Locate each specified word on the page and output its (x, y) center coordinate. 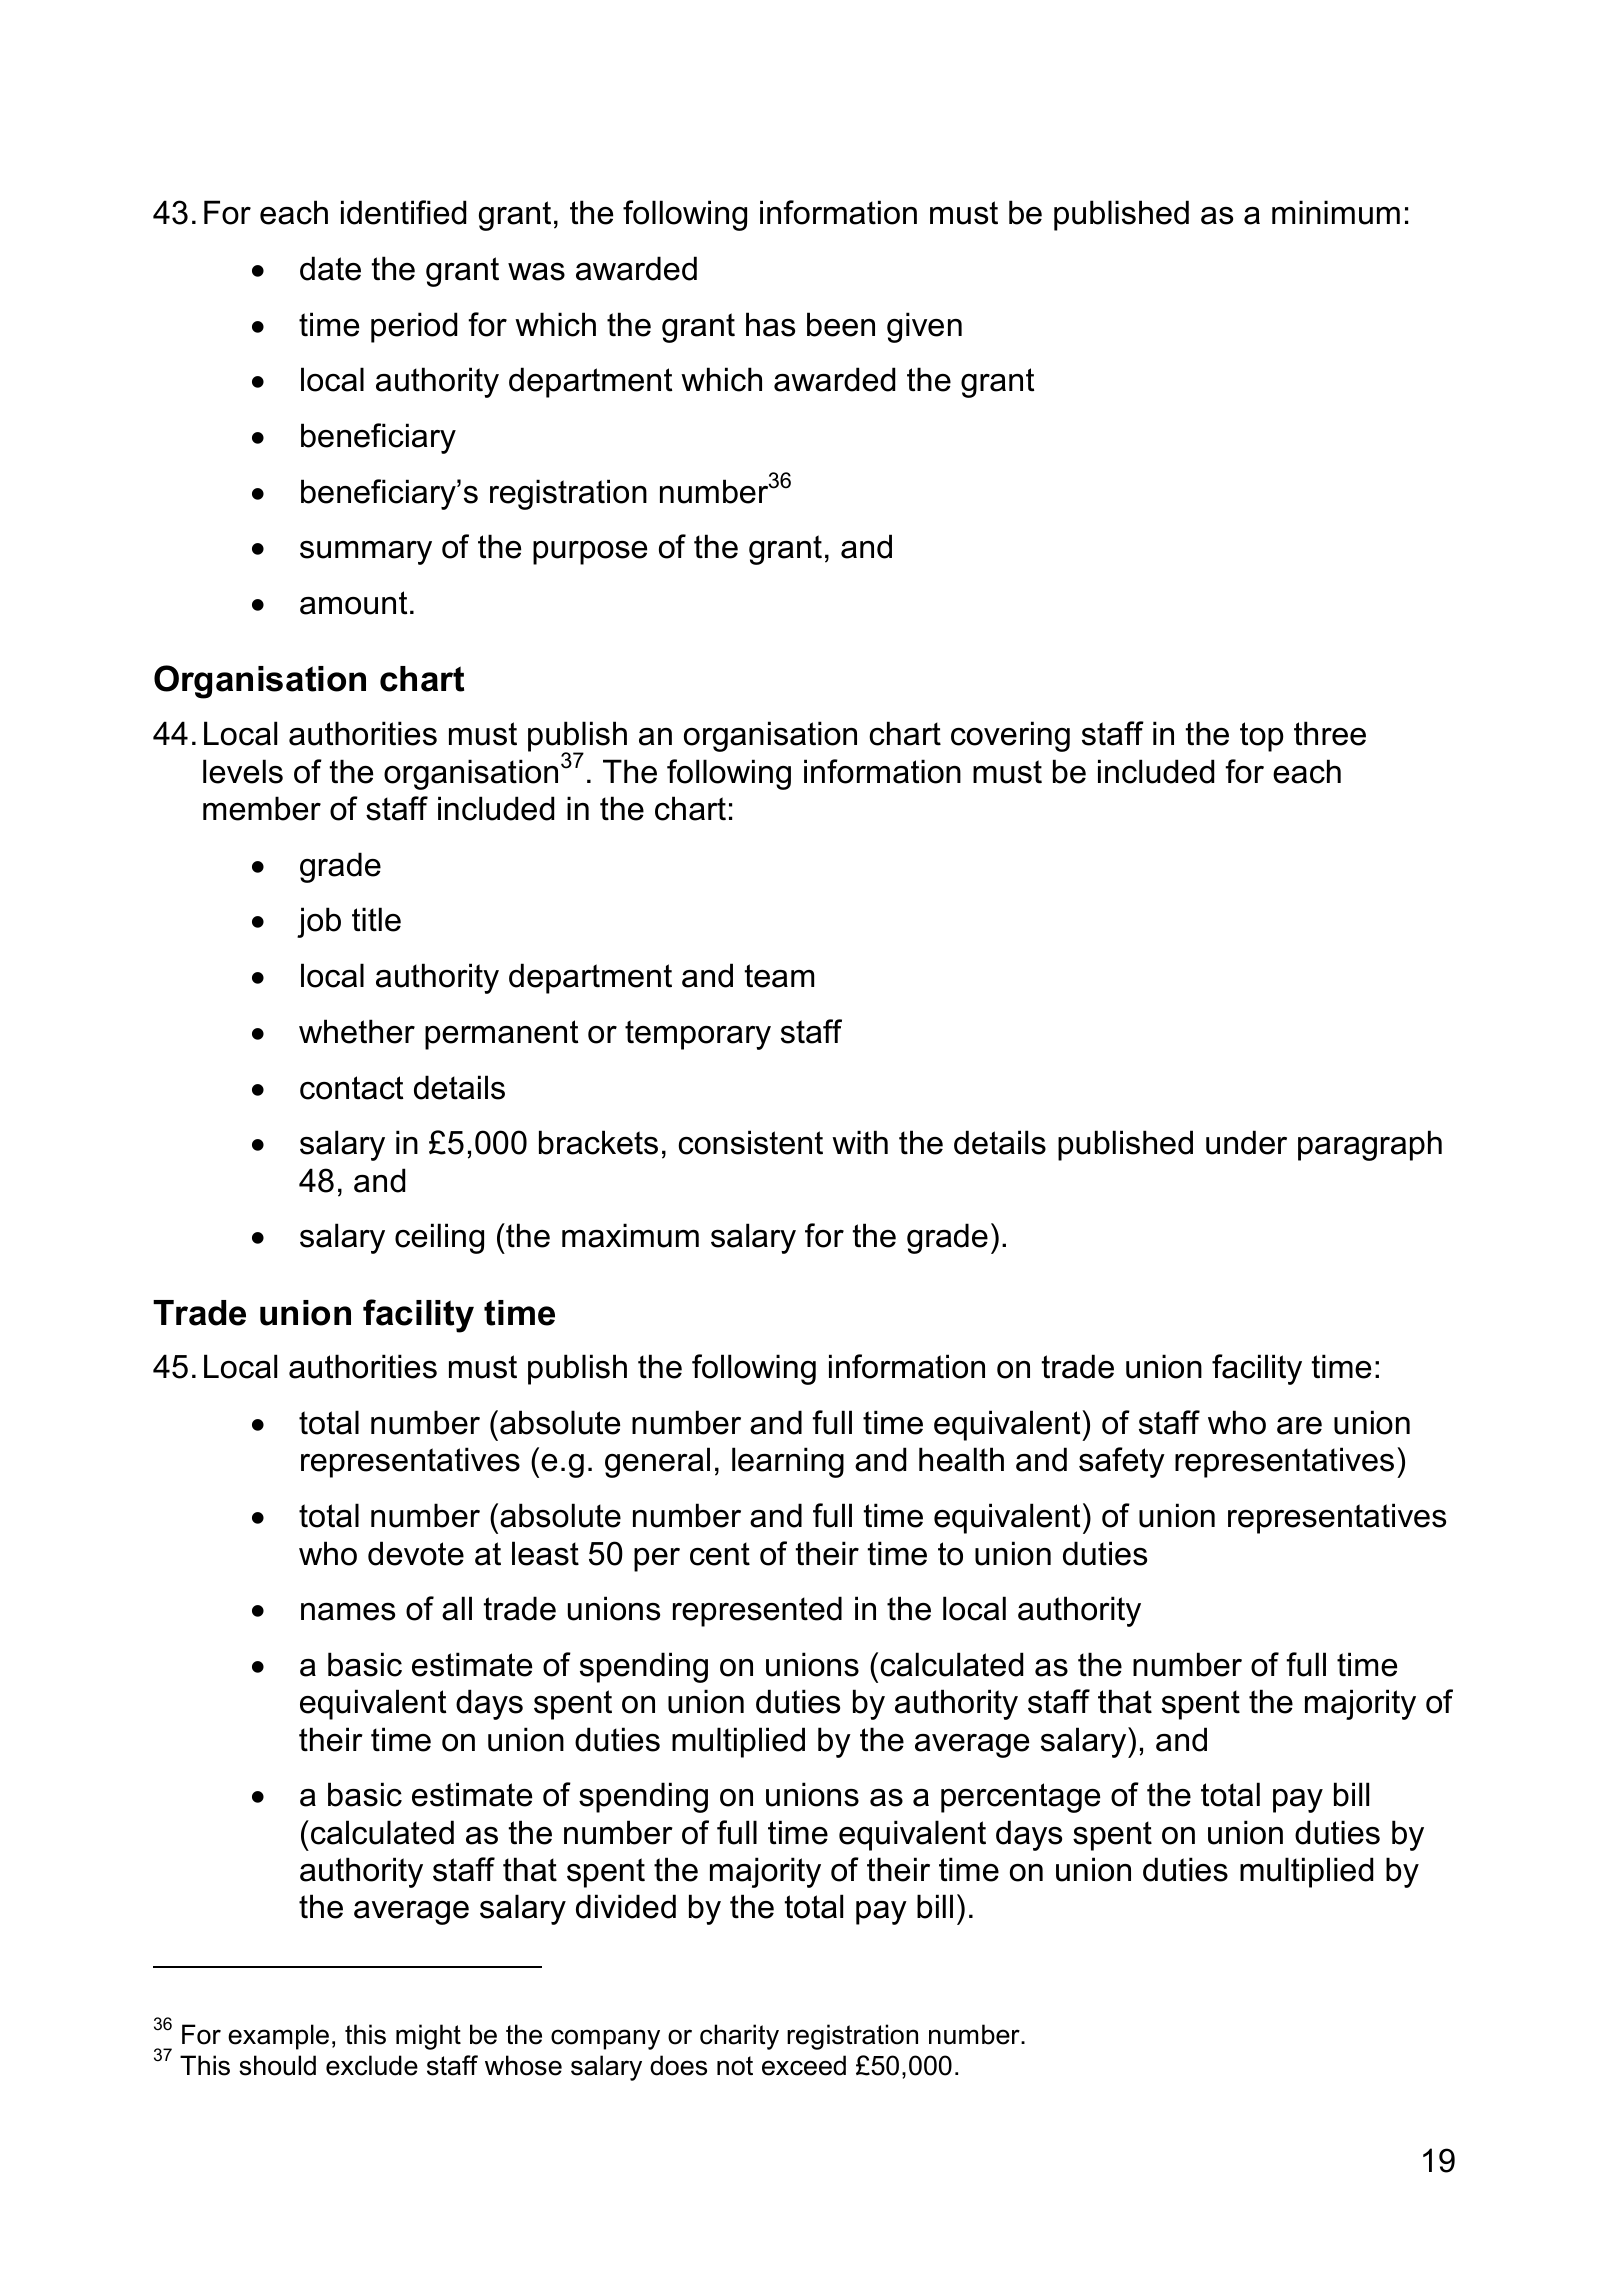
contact (351, 1088)
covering (1010, 736)
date (330, 268)
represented (757, 1611)
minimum (1336, 212)
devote (416, 1553)
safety (1122, 1462)
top (1262, 737)
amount (353, 603)
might (428, 2037)
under (1246, 1142)
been (841, 324)
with (860, 1142)
